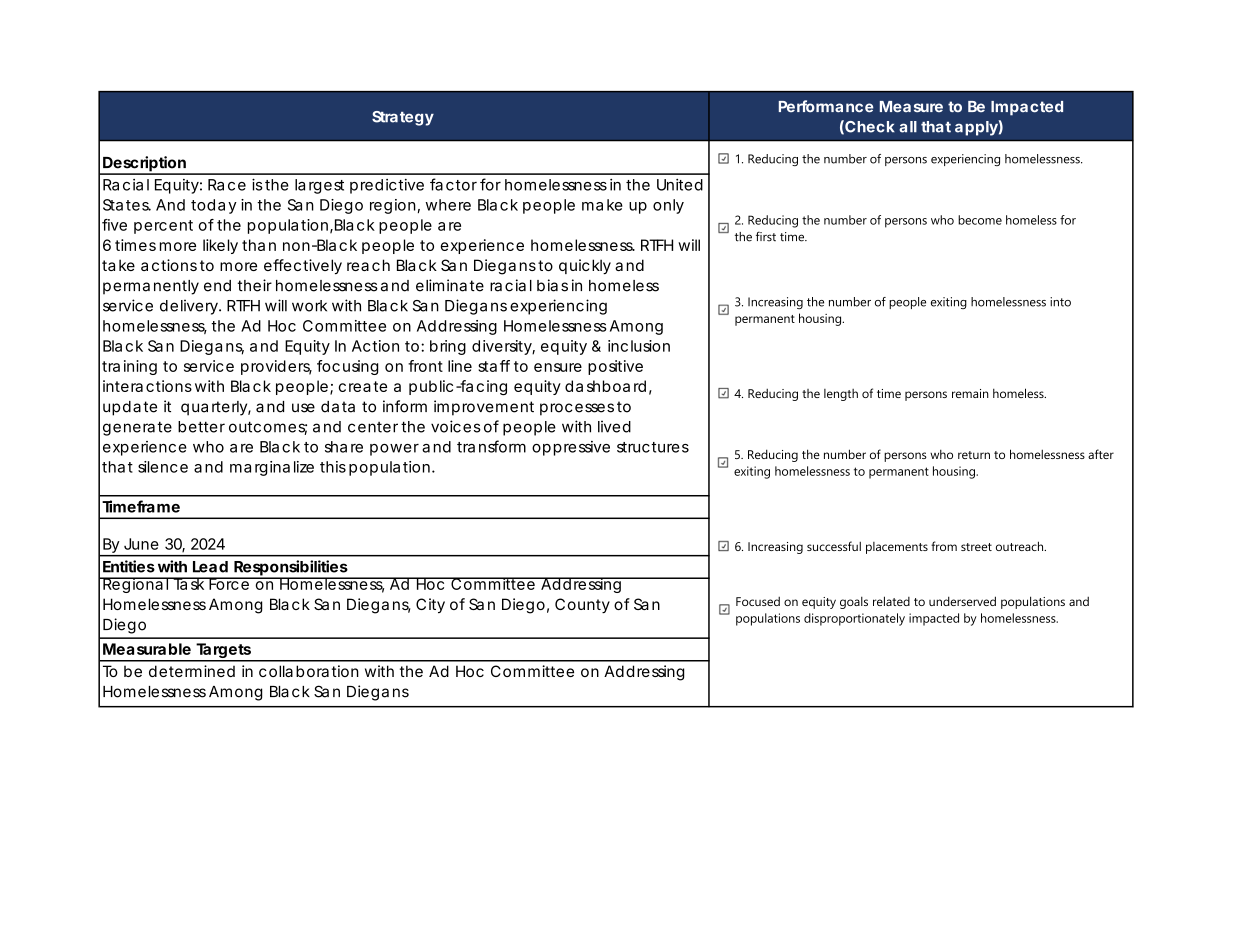  I want to click on Description, so click(144, 165).
